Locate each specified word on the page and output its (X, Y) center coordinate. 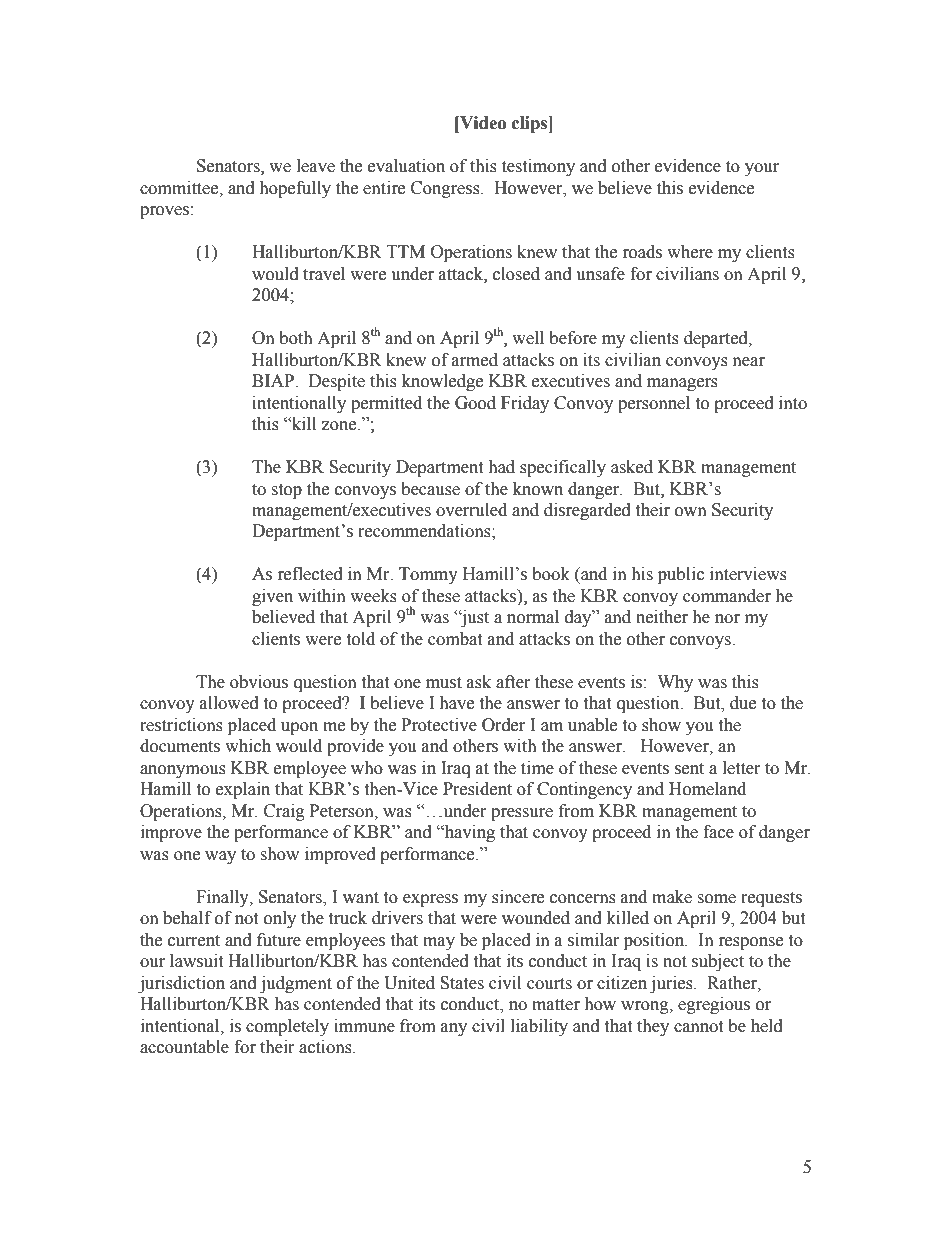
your (762, 169)
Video (482, 123)
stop (286, 491)
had (501, 467)
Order (503, 725)
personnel (654, 404)
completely (287, 1027)
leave (316, 166)
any (454, 1029)
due (743, 703)
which (248, 746)
